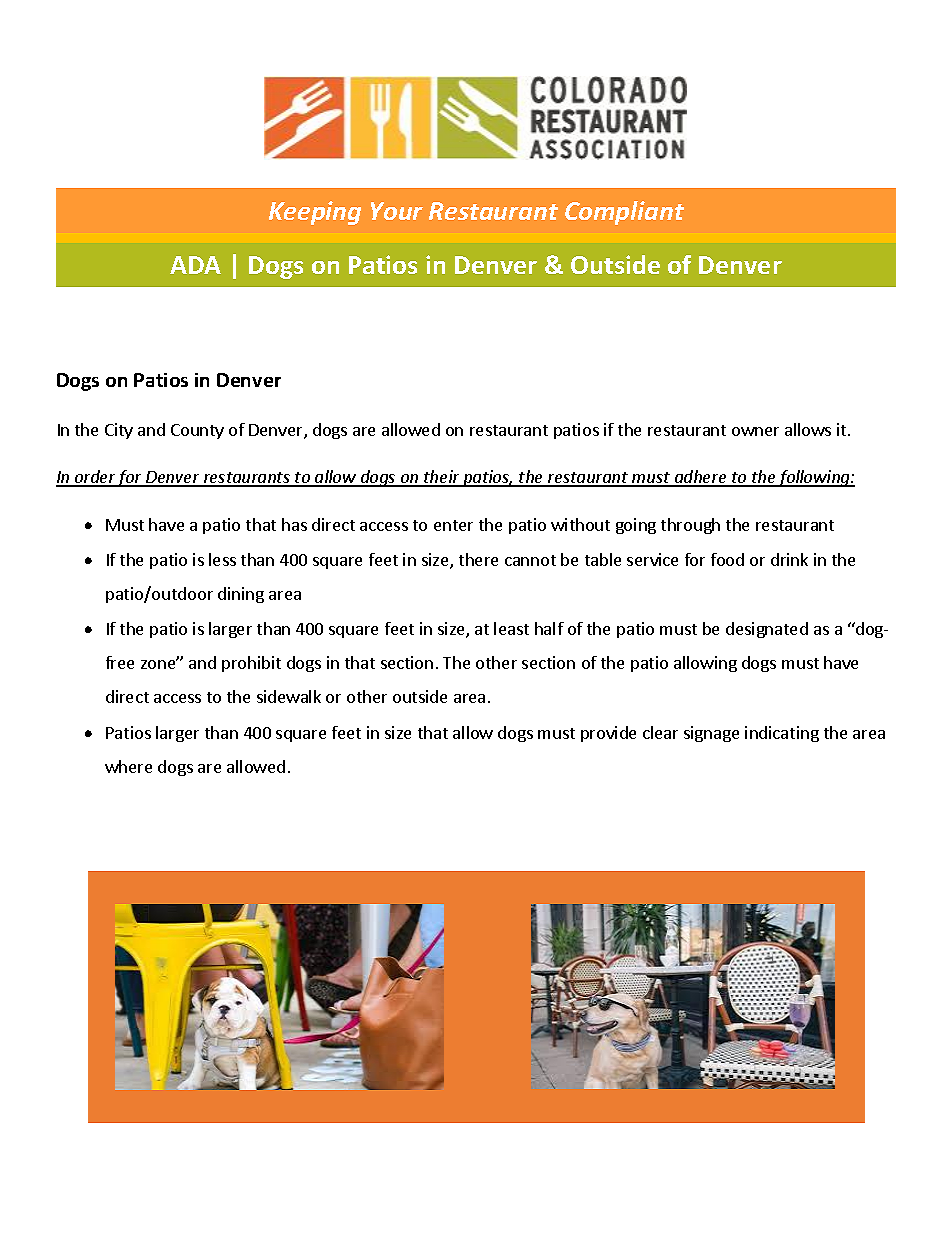  Describe the element at coordinates (608, 734) in the image. I see `provide` at that location.
